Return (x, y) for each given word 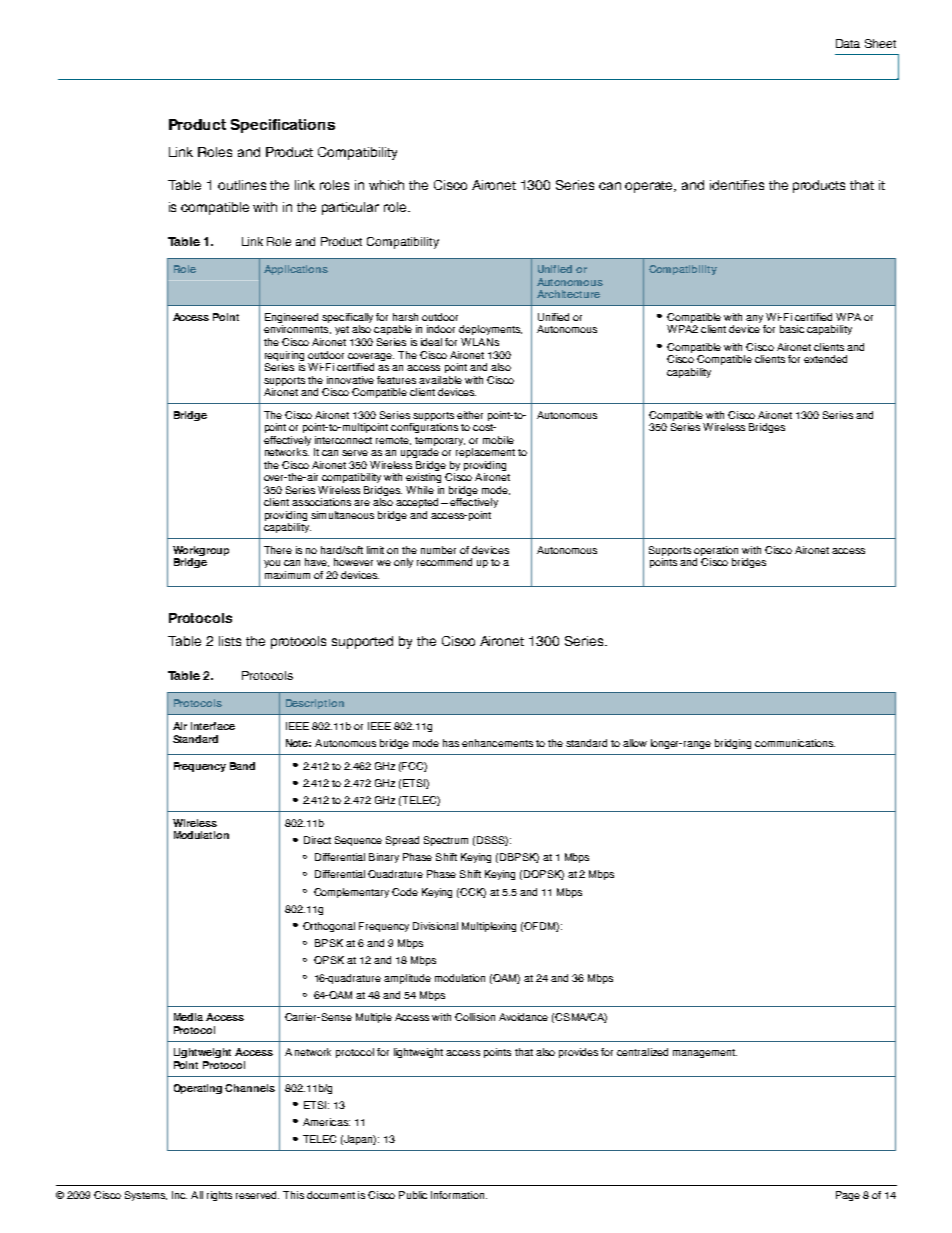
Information (457, 1195)
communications (795, 743)
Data (848, 43)
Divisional (435, 926)
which (386, 185)
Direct (317, 840)
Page (848, 1196)
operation (716, 552)
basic (792, 329)
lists (230, 641)
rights (219, 1196)
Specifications (283, 126)
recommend (444, 562)
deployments (490, 330)
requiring (284, 356)
